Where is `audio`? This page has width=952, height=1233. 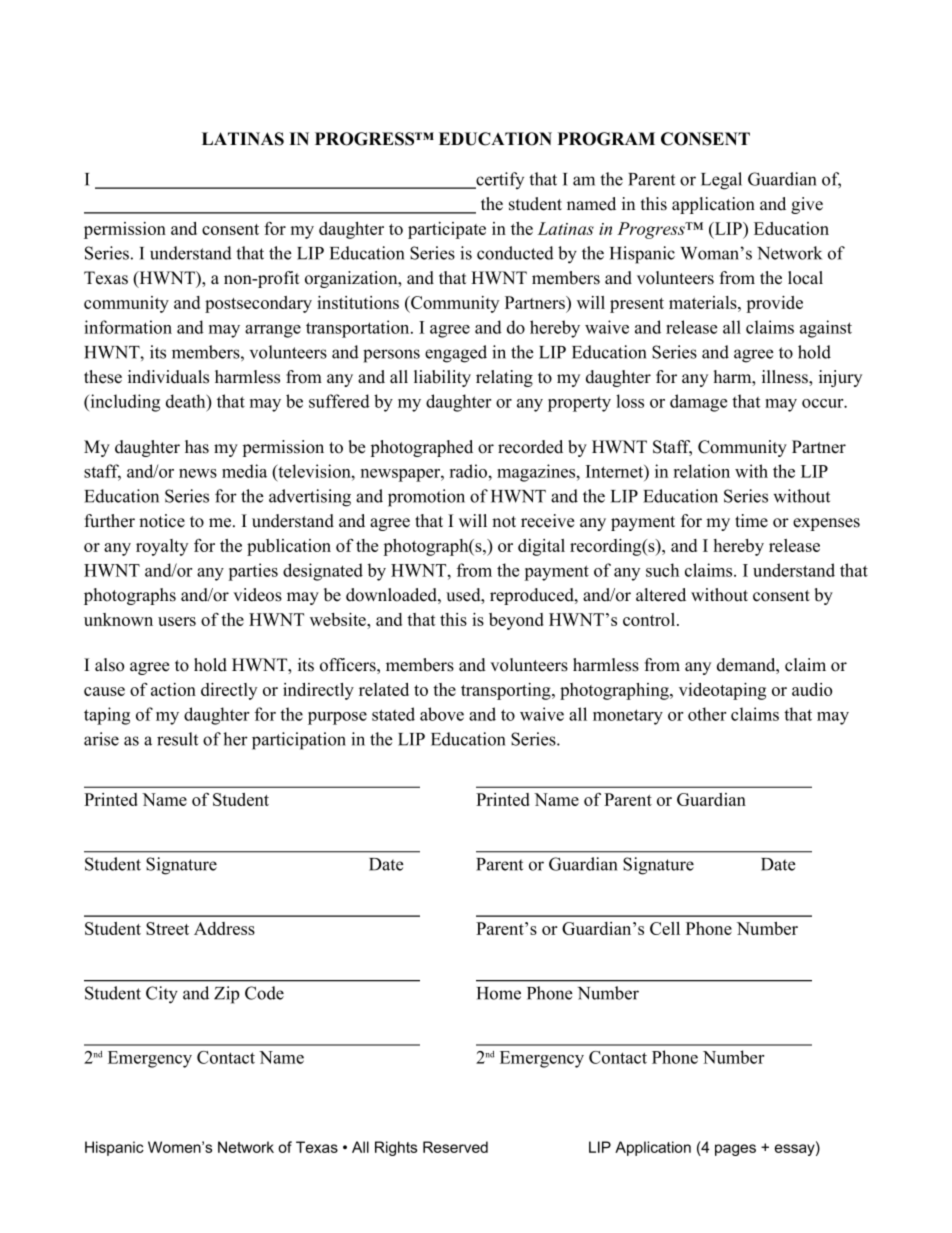 audio is located at coordinates (812, 689).
